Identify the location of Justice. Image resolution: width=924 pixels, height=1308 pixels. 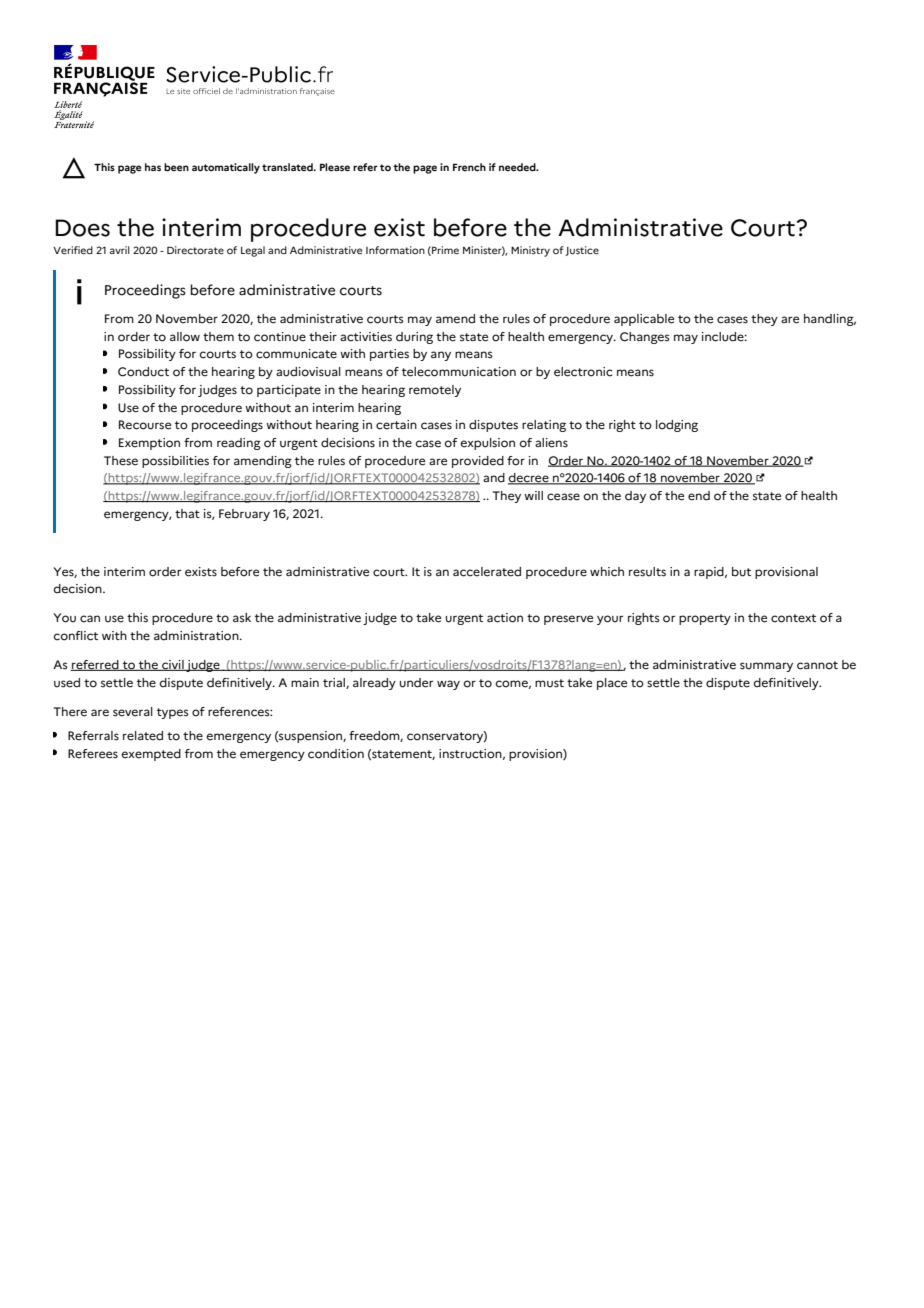
(582, 251).
